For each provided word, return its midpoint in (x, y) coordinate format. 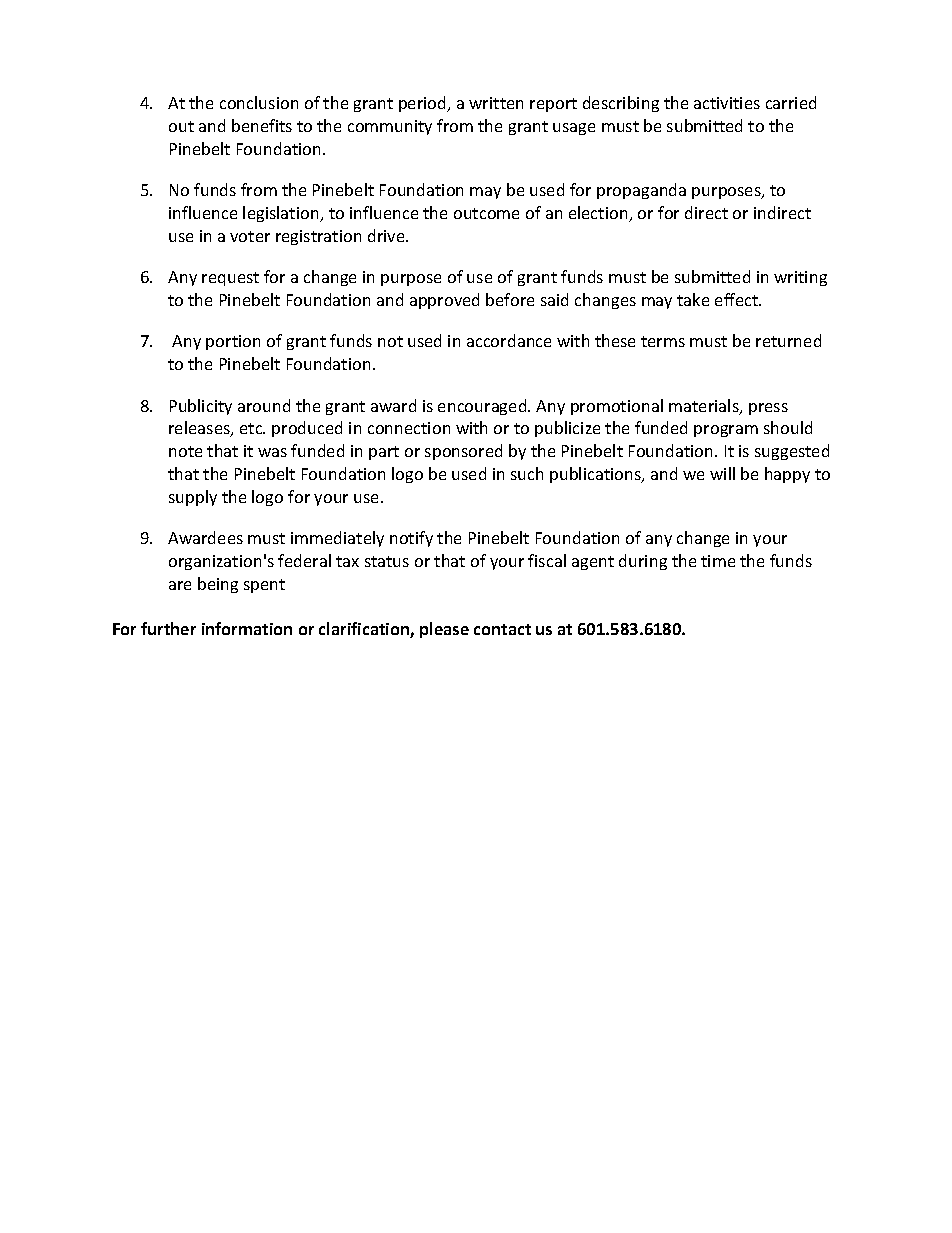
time (718, 561)
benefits (262, 125)
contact (502, 629)
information (247, 628)
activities (727, 103)
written (496, 103)
